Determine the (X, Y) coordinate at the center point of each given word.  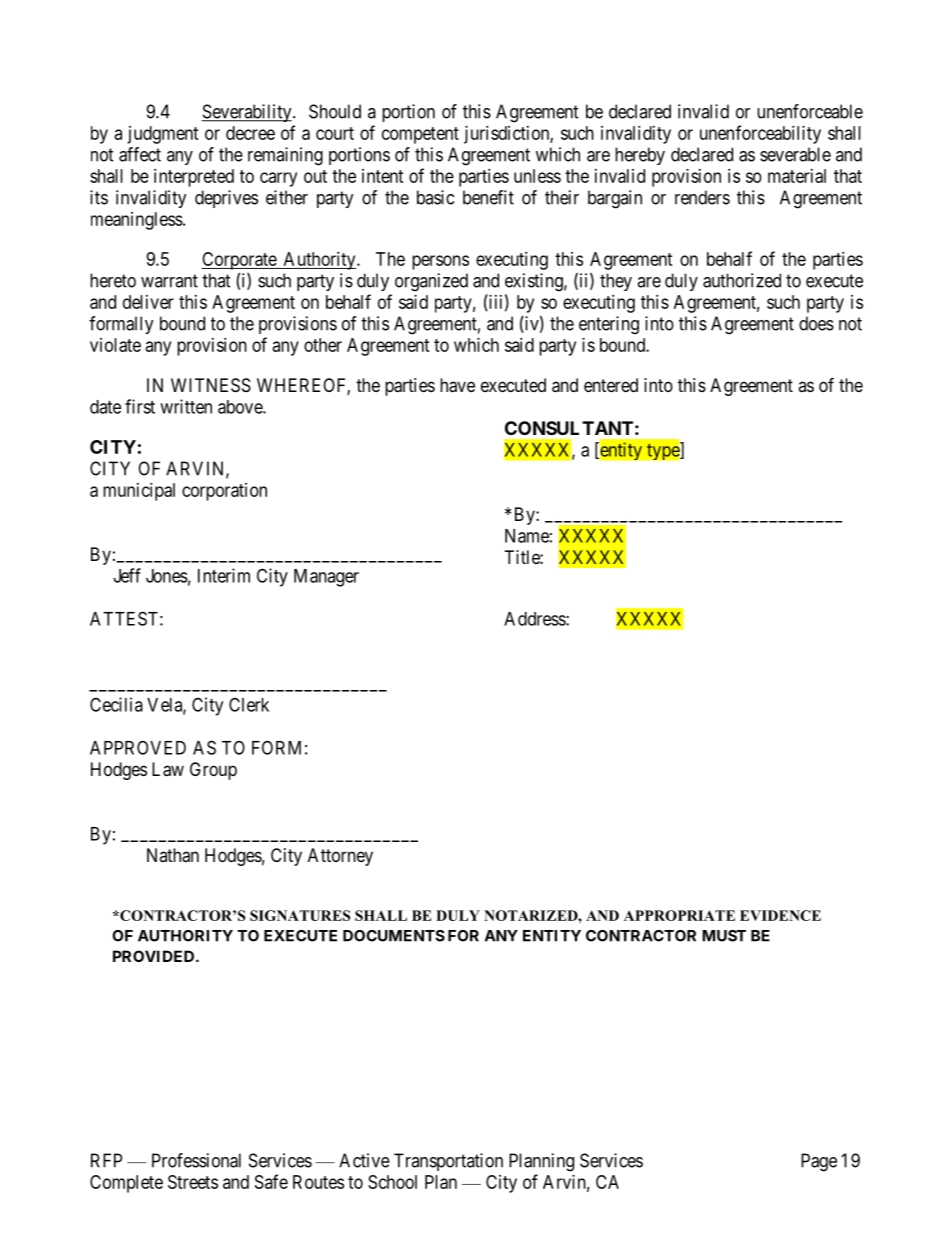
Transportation (448, 1162)
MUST (724, 936)
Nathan (173, 855)
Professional (196, 1160)
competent (420, 135)
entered (611, 385)
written (186, 406)
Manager (326, 578)
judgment (163, 135)
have (457, 385)
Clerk (249, 704)
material (797, 176)
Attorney (340, 857)
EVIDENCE (780, 915)
